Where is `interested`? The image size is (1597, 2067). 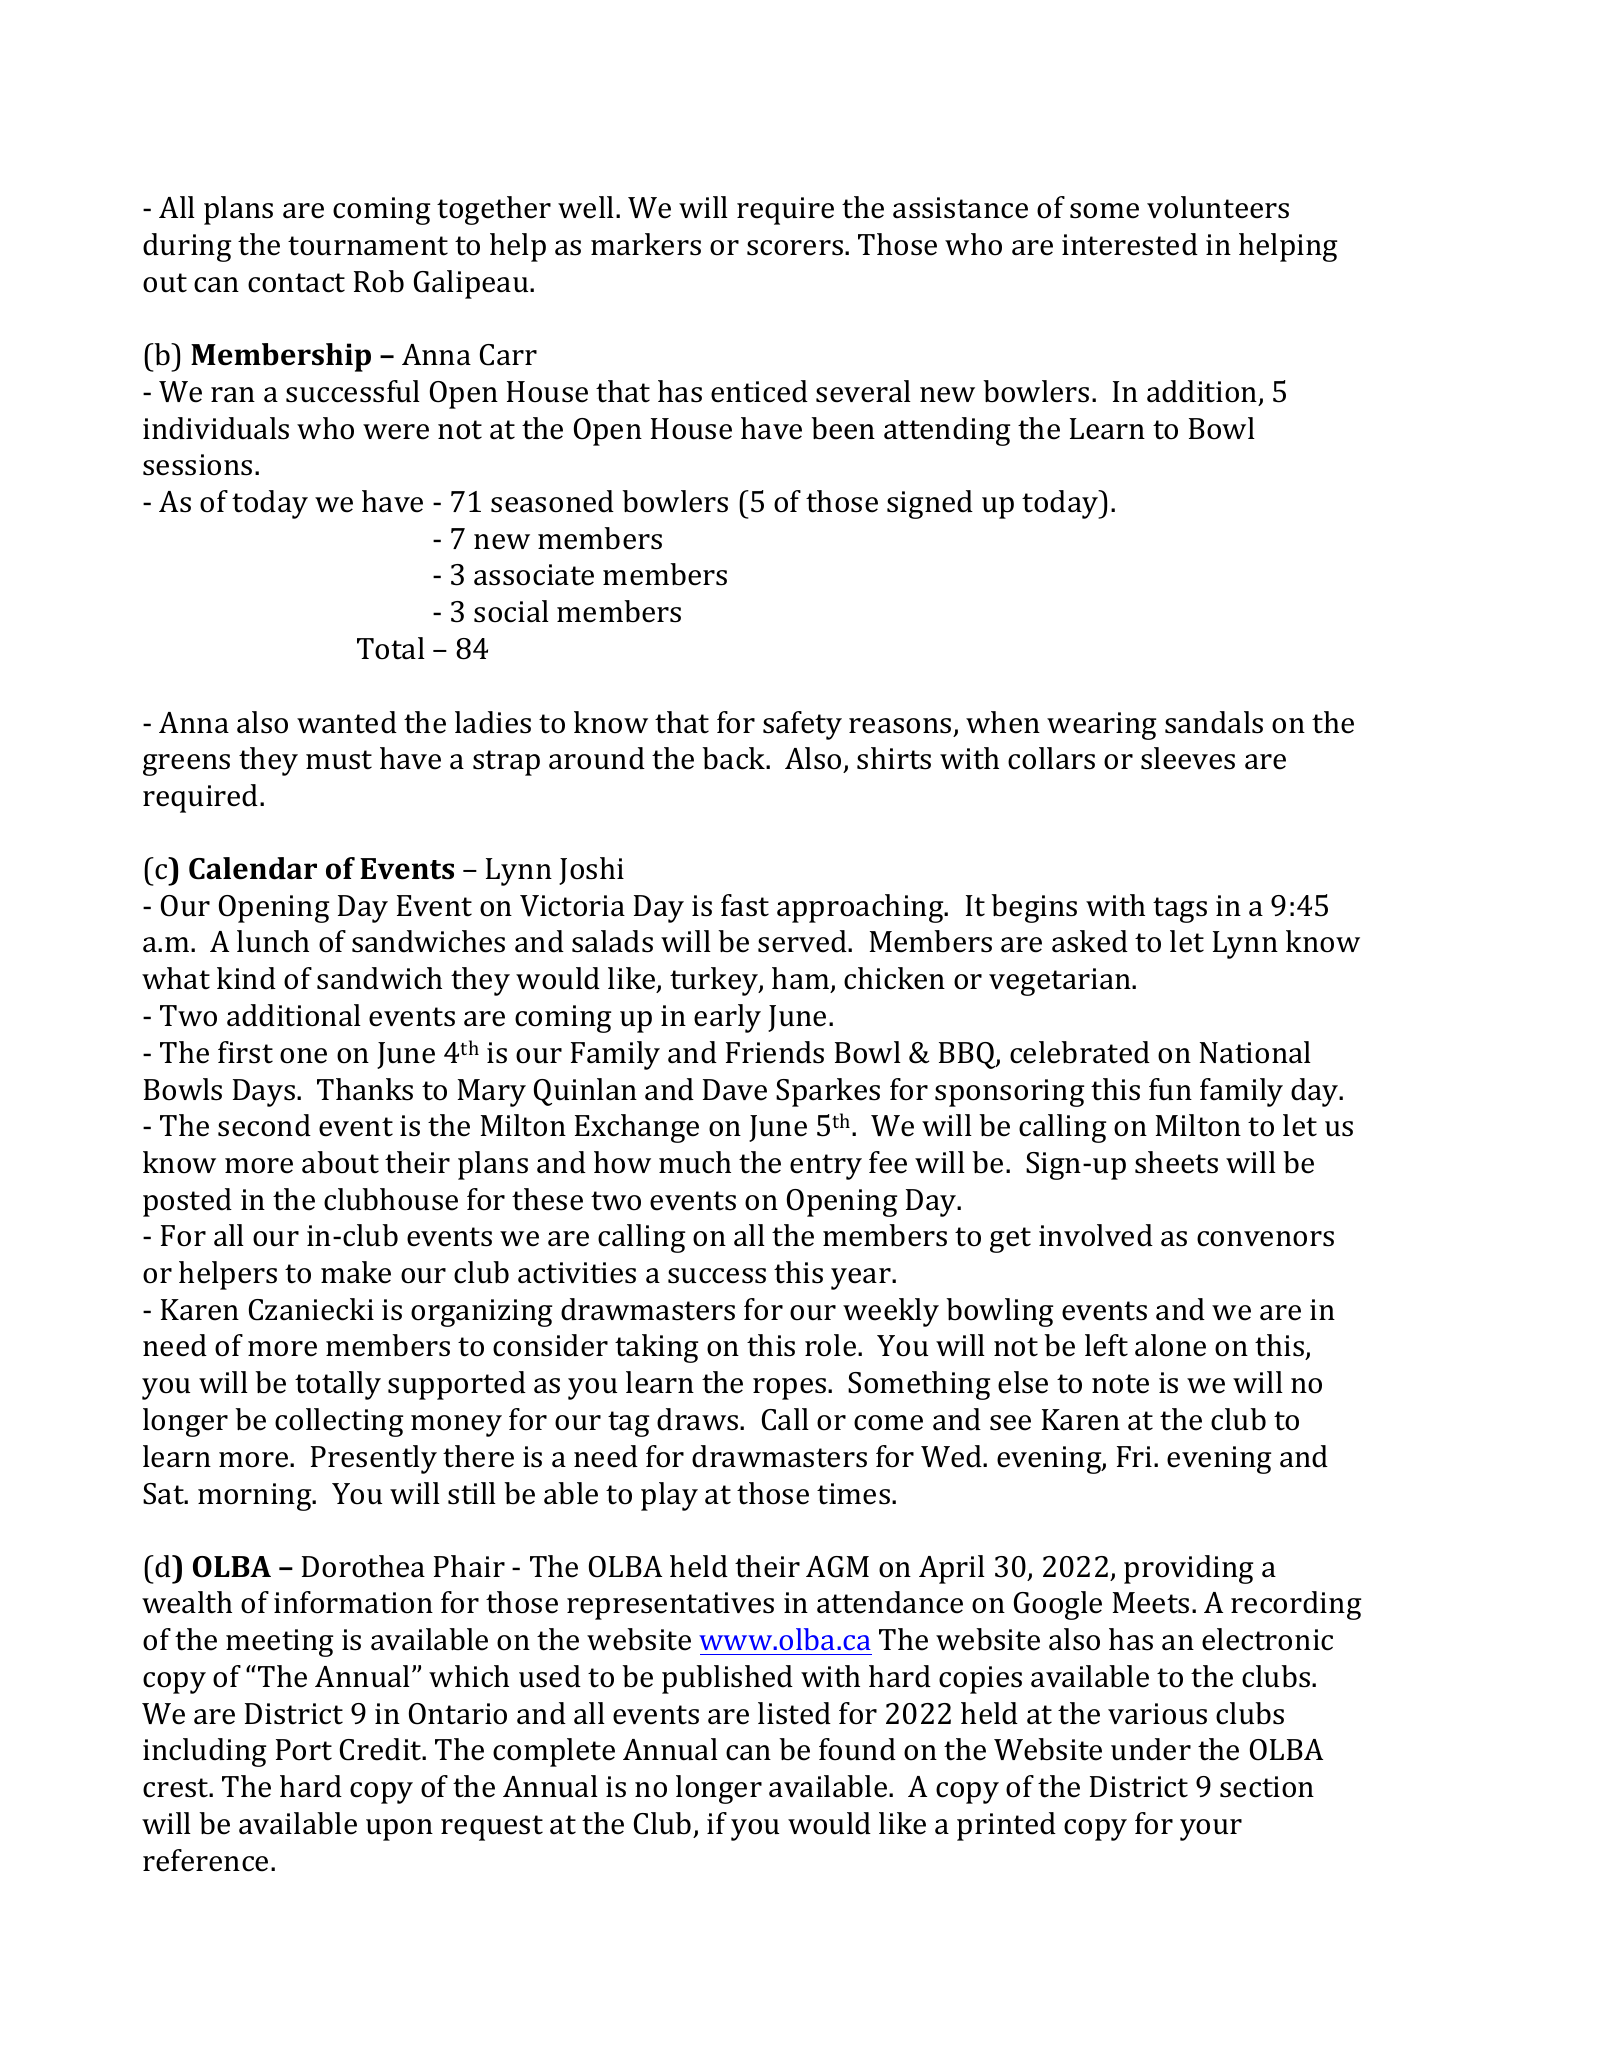 interested is located at coordinates (1130, 244).
